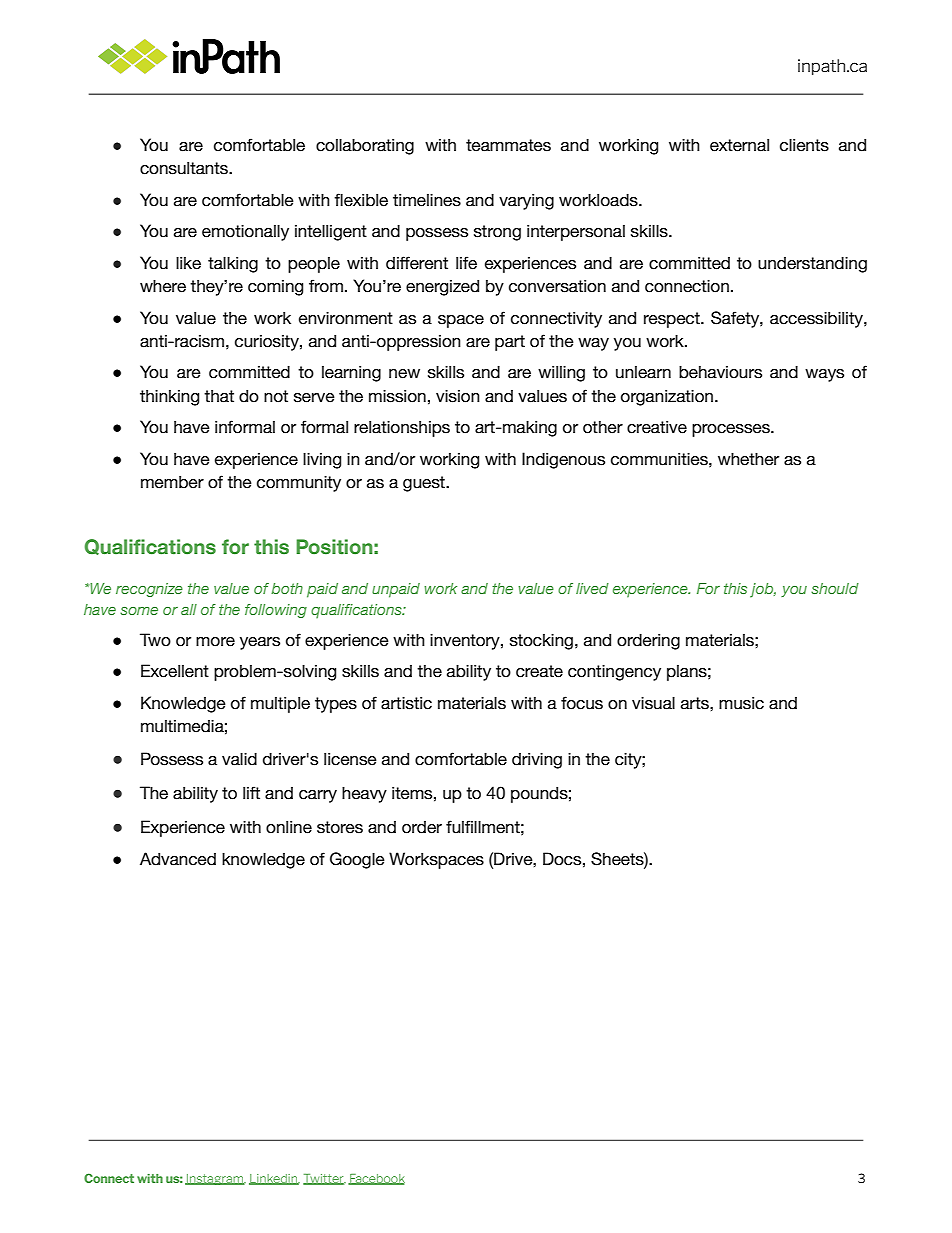  I want to click on external, so click(739, 145).
